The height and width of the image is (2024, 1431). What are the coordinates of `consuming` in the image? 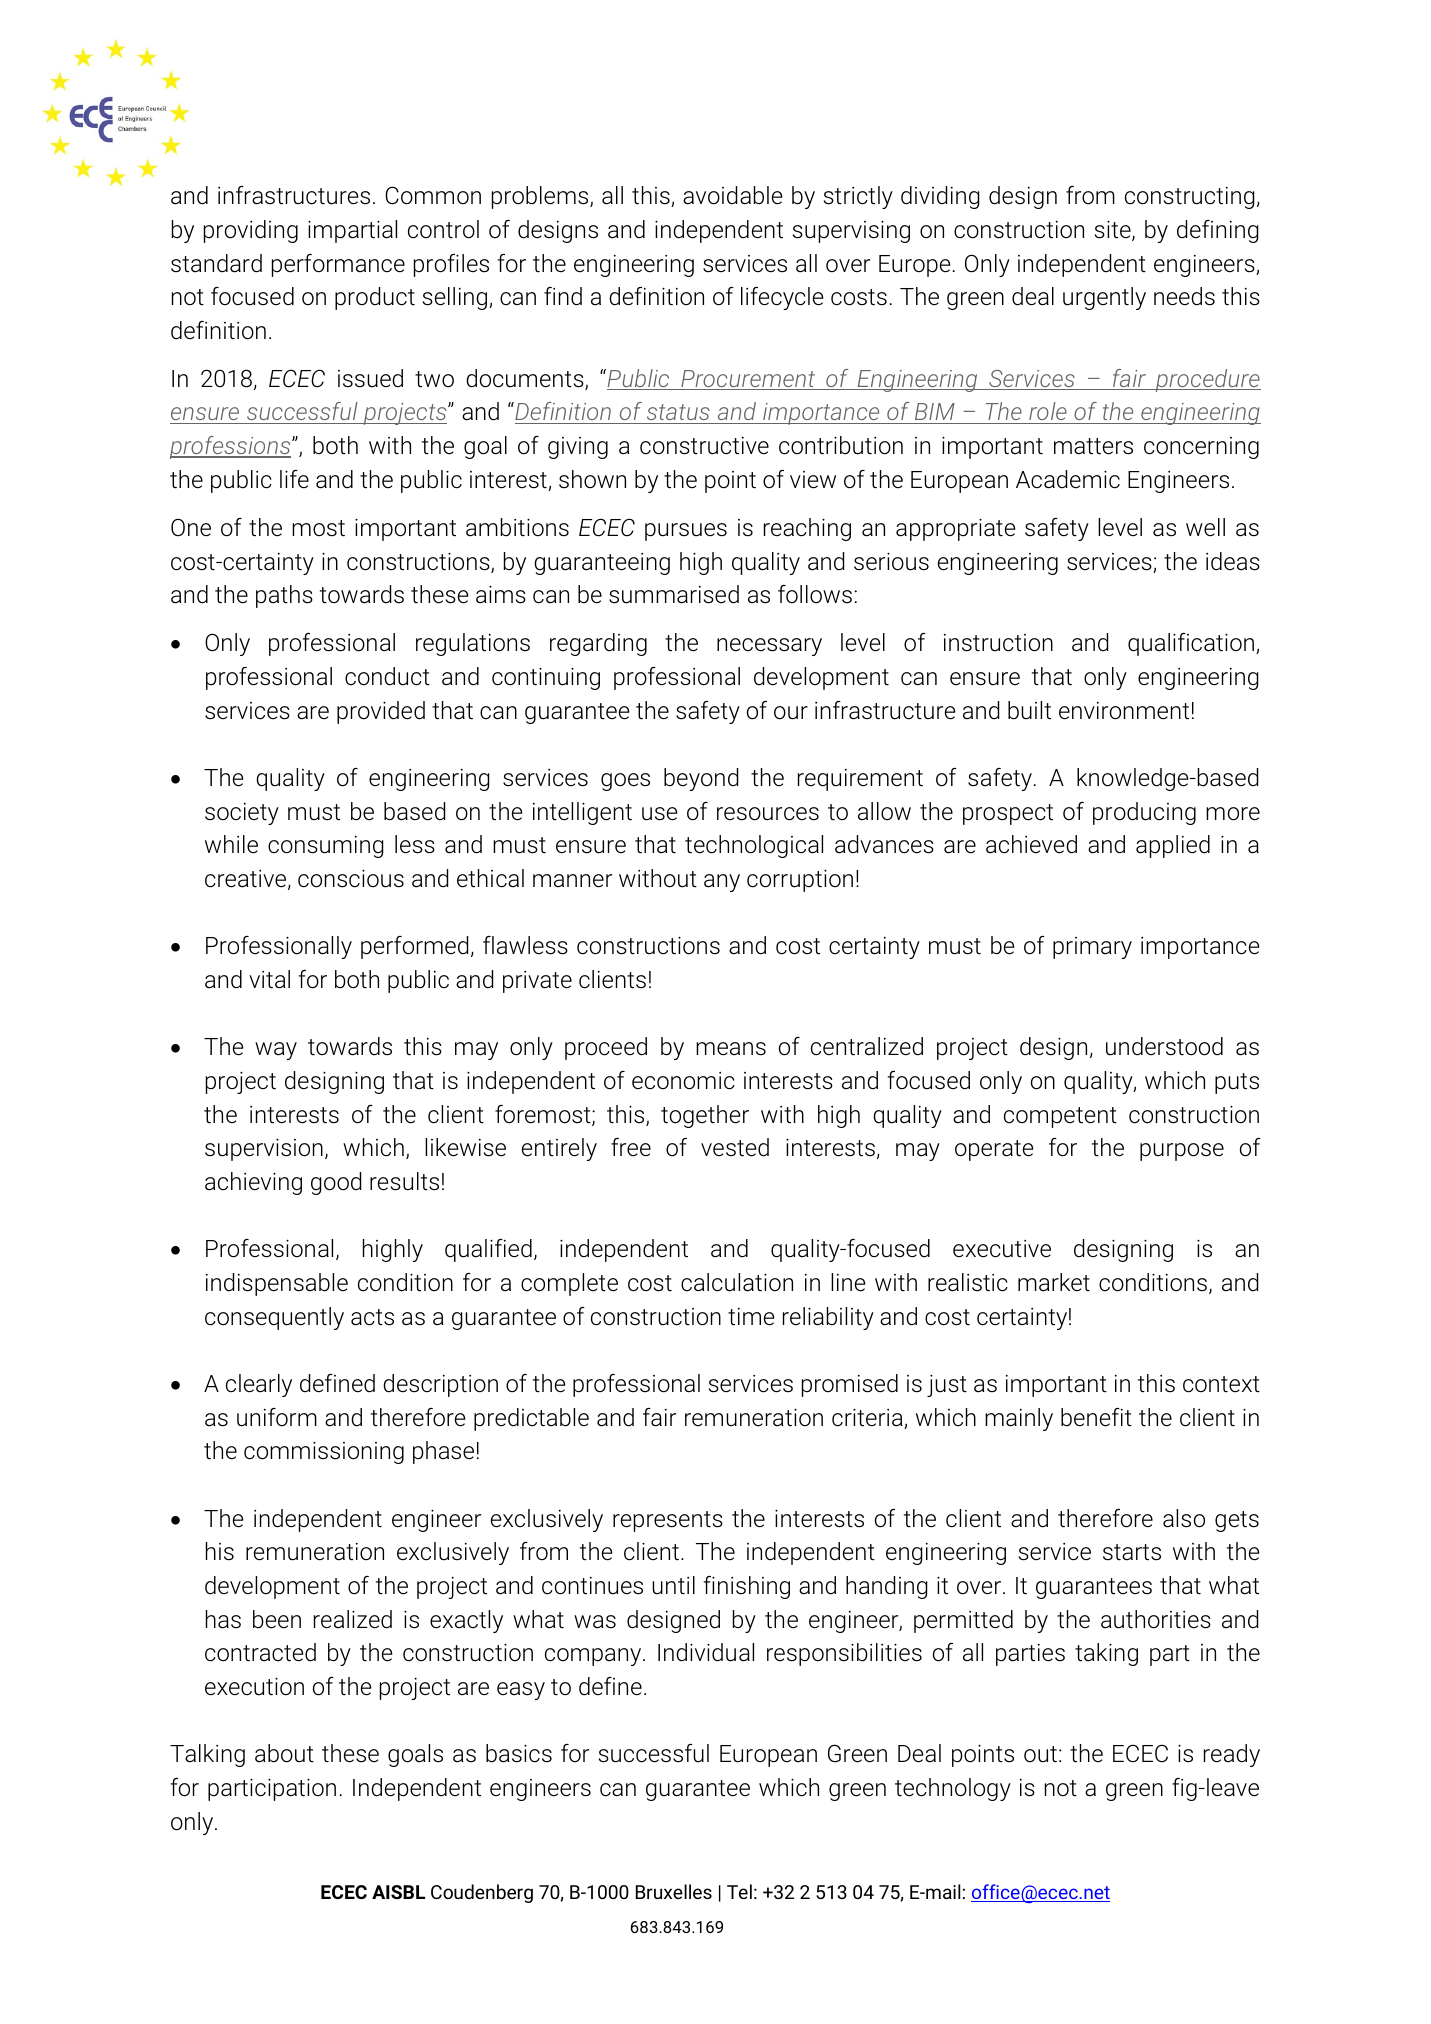 It's located at (326, 847).
